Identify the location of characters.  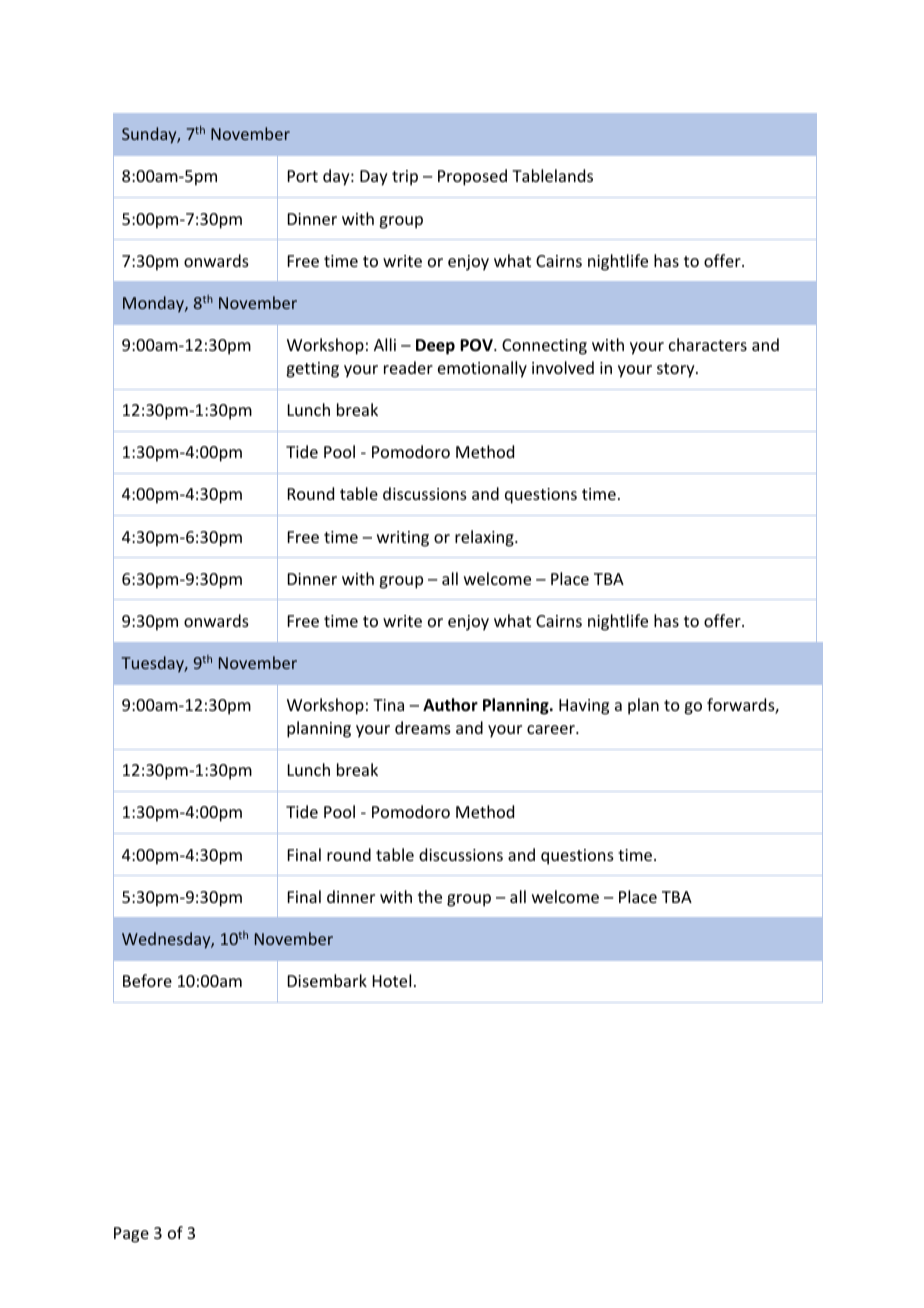
(708, 344).
